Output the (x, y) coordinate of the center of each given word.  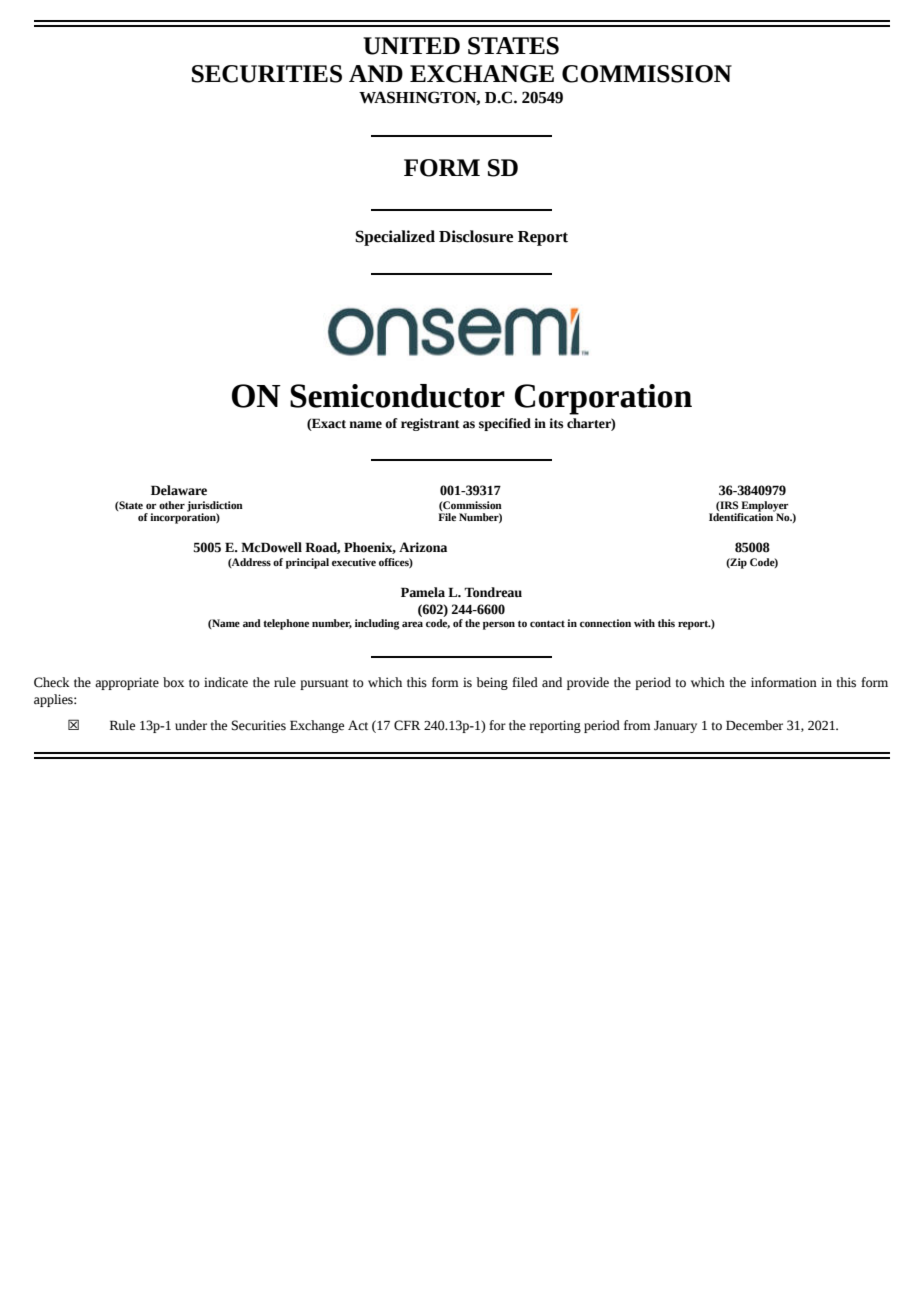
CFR (407, 725)
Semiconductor (397, 396)
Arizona (423, 547)
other (172, 505)
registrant (430, 424)
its (556, 423)
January (675, 726)
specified (505, 424)
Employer (763, 507)
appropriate (127, 683)
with (644, 623)
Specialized (395, 238)
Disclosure (476, 236)
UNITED (411, 46)
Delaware (179, 490)
